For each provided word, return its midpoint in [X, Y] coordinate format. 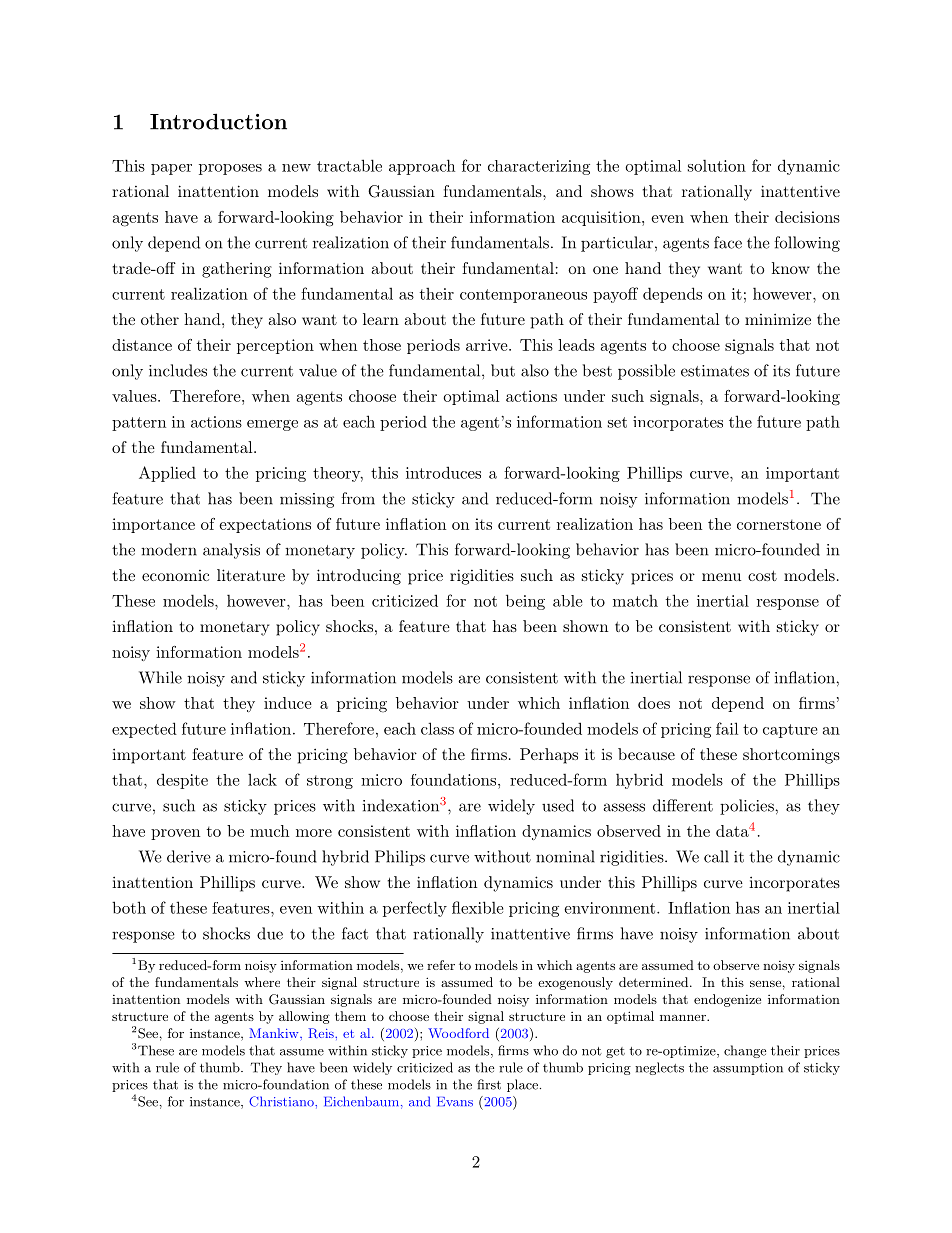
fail [727, 728]
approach [422, 167]
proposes [230, 169]
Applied [167, 474]
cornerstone [779, 524]
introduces [443, 472]
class [437, 728]
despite [182, 781]
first [489, 1084]
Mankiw [275, 1033]
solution [717, 165]
